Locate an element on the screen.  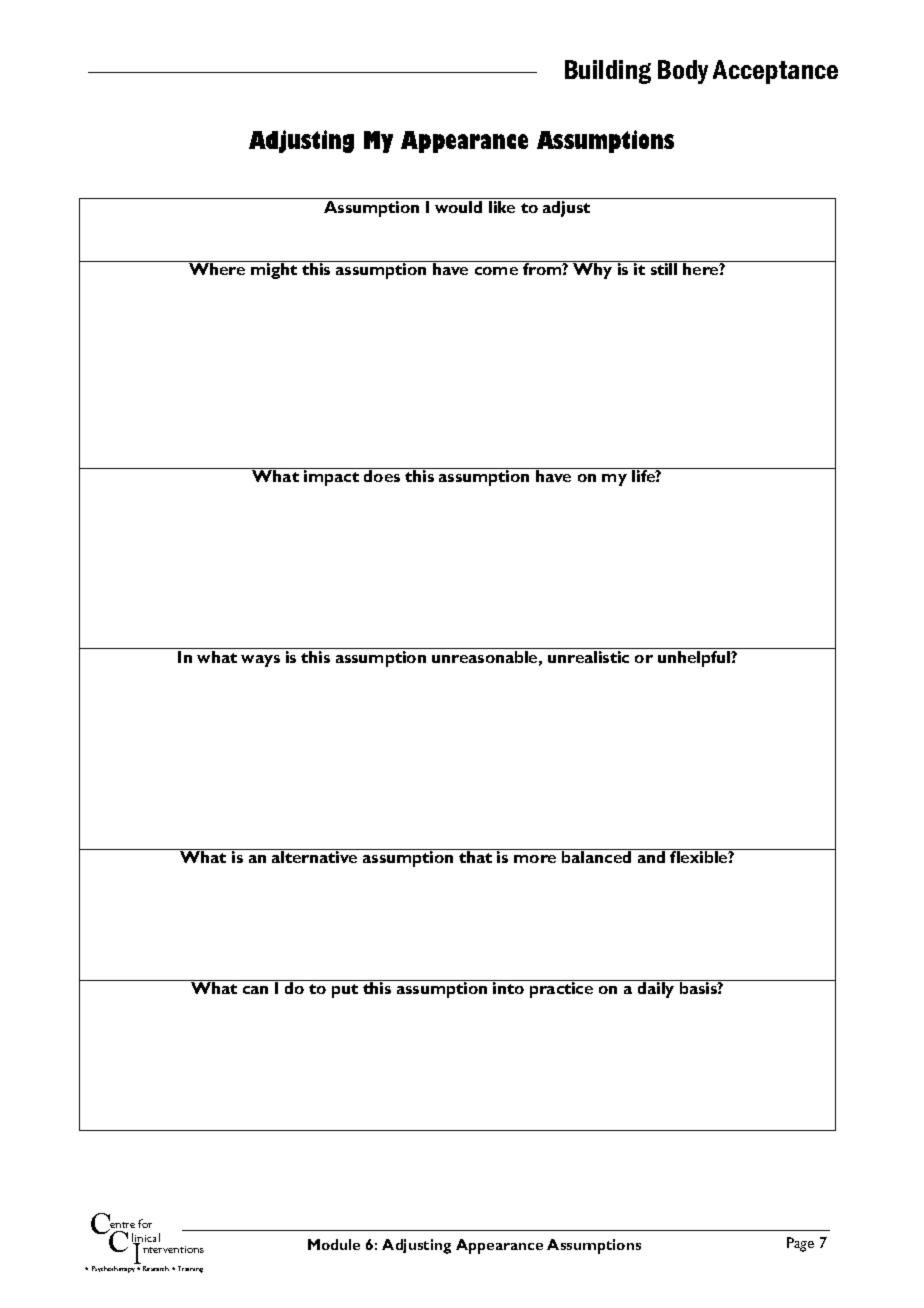
does is located at coordinates (382, 475).
